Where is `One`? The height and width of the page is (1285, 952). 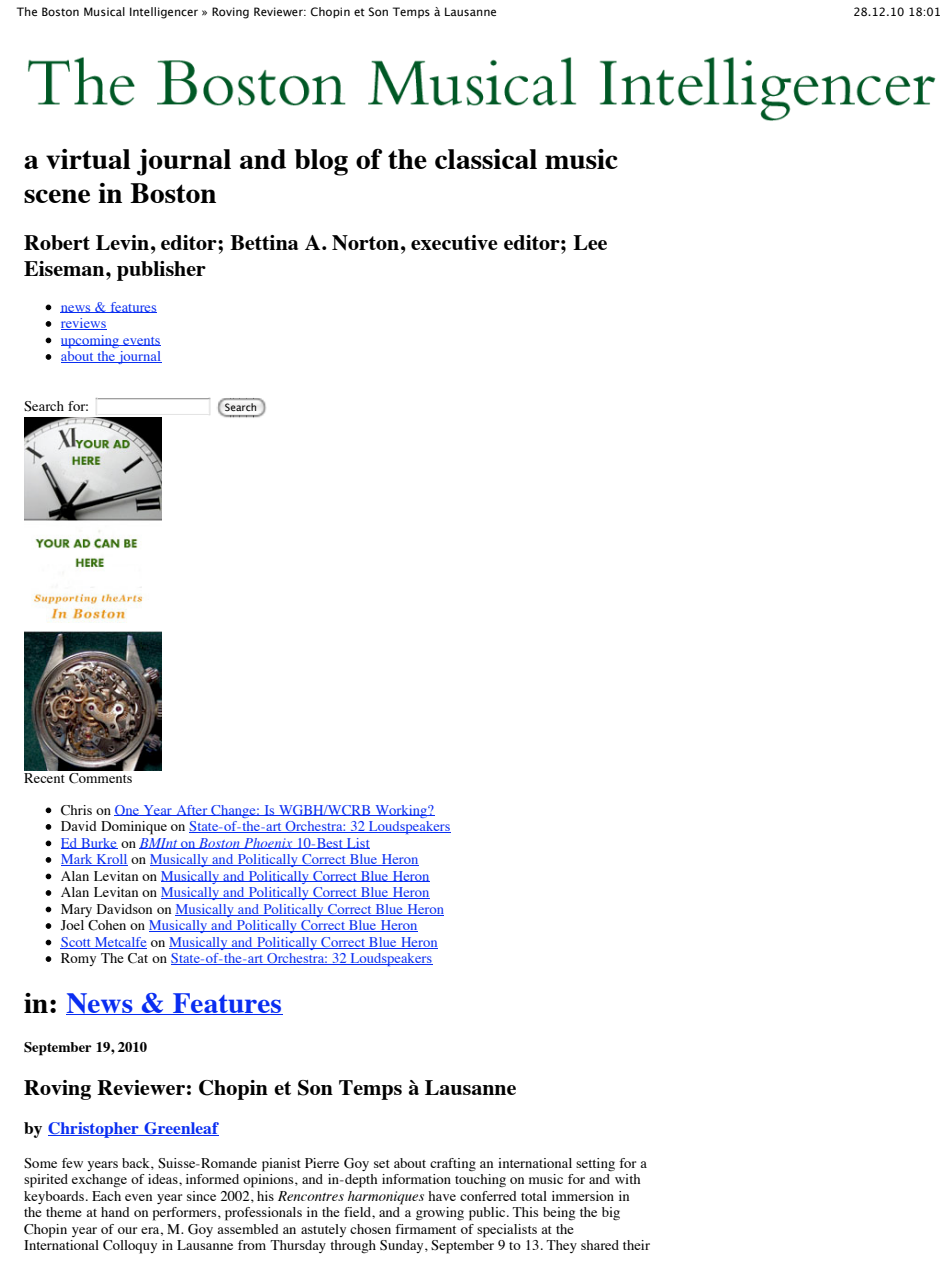
One is located at coordinates (128, 810).
